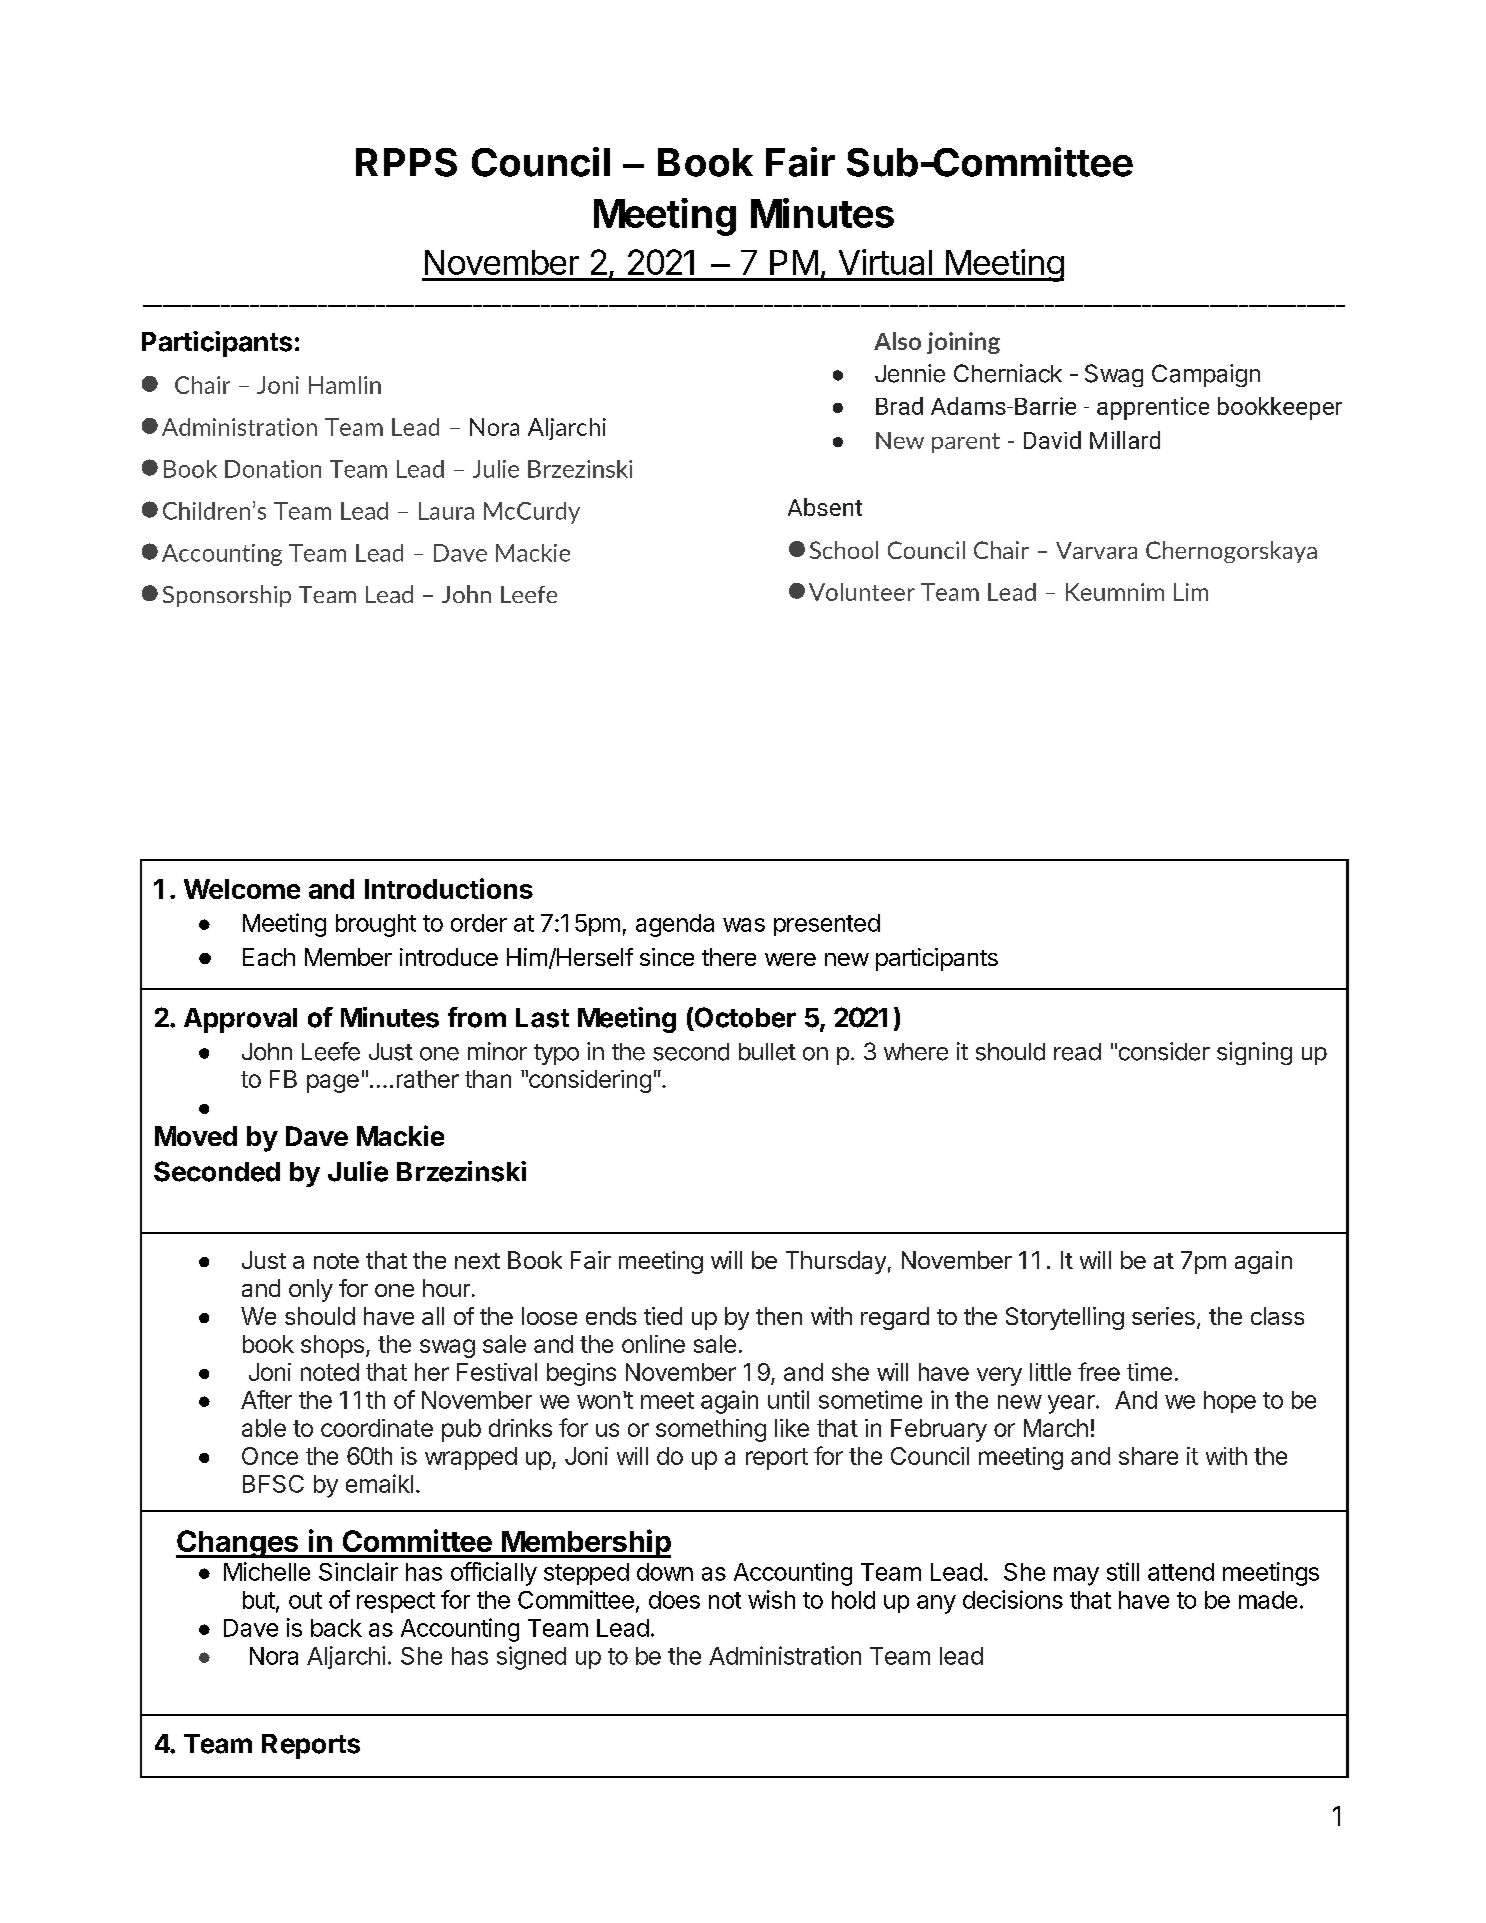  Describe the element at coordinates (1206, 375) in the document. I see `Campaign` at that location.
